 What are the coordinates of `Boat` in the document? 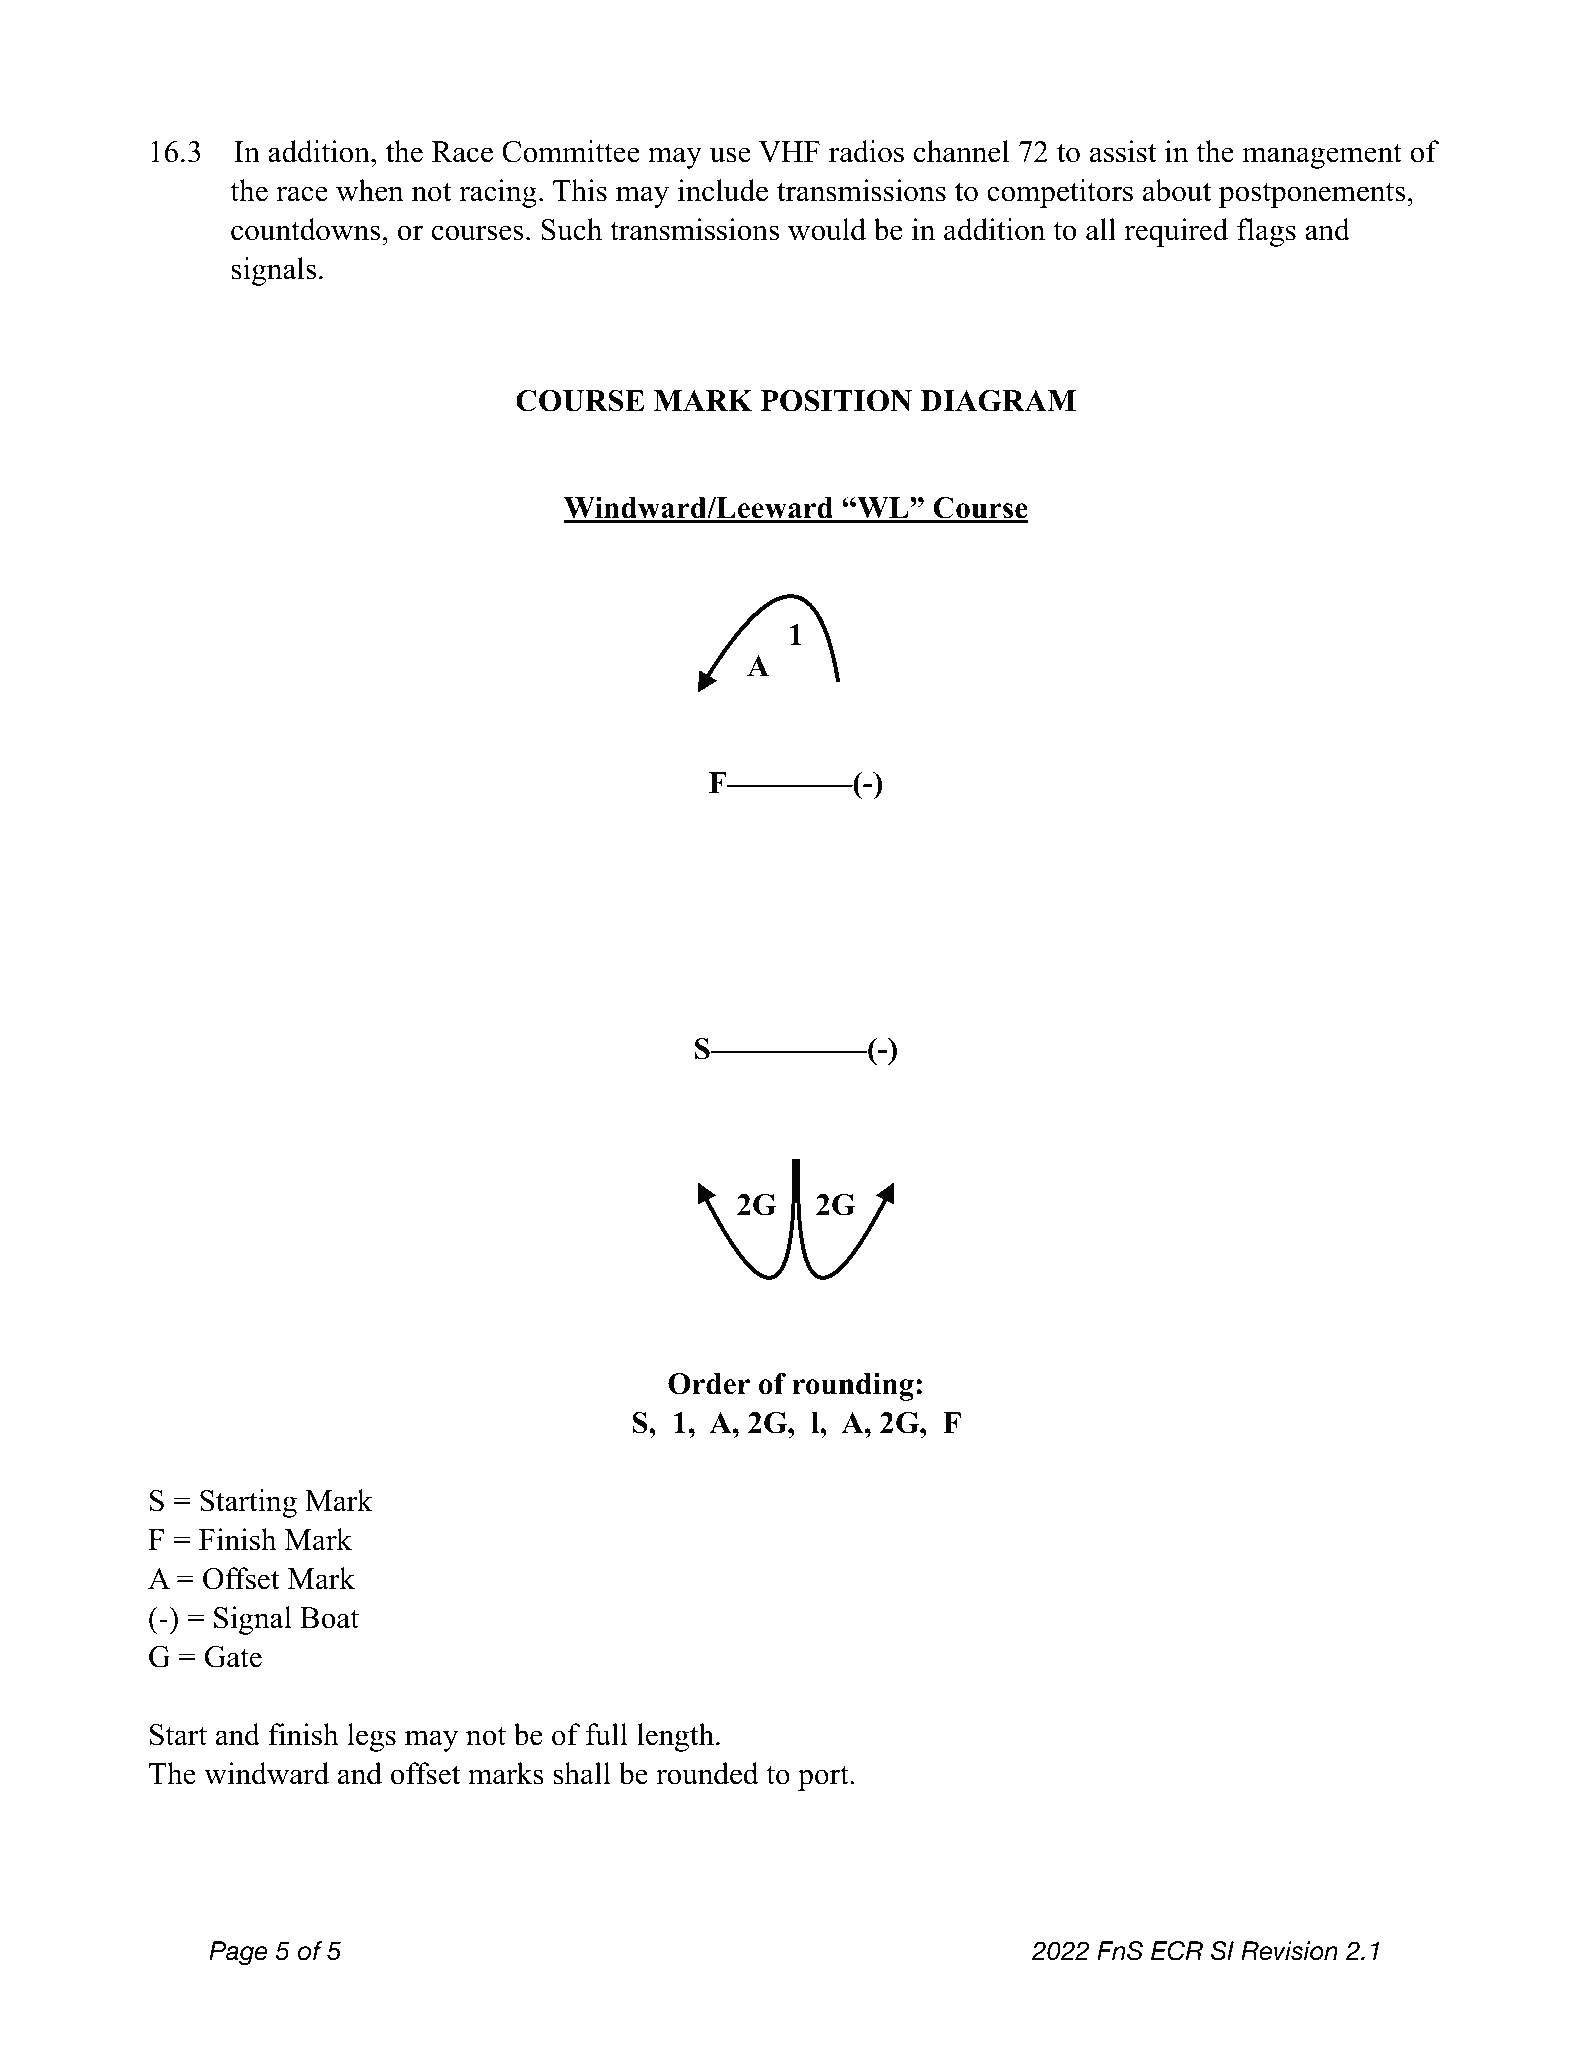 It's located at (329, 1618).
